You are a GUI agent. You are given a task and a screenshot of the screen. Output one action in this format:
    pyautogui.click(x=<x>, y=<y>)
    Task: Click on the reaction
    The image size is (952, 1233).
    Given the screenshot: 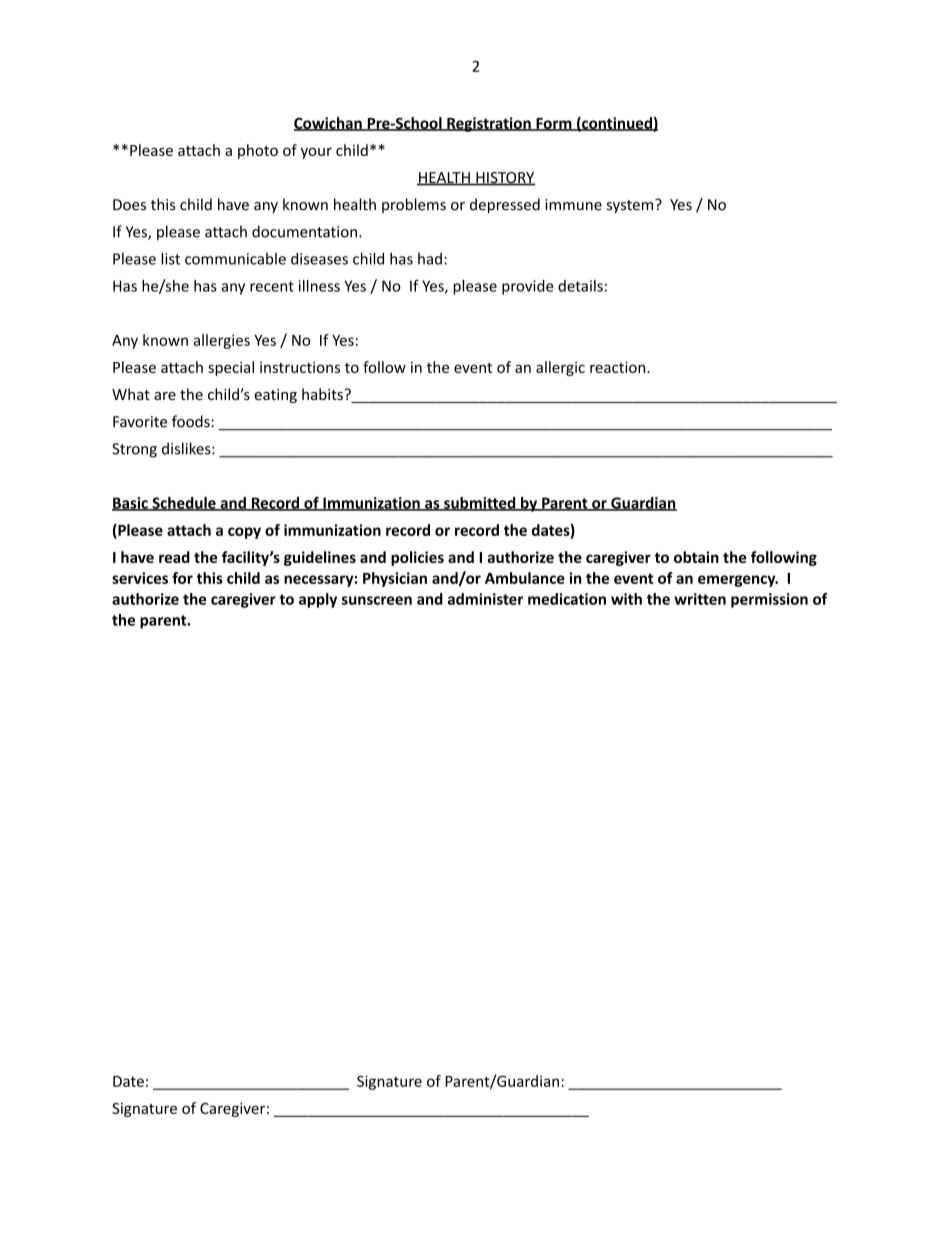 What is the action you would take?
    pyautogui.click(x=619, y=367)
